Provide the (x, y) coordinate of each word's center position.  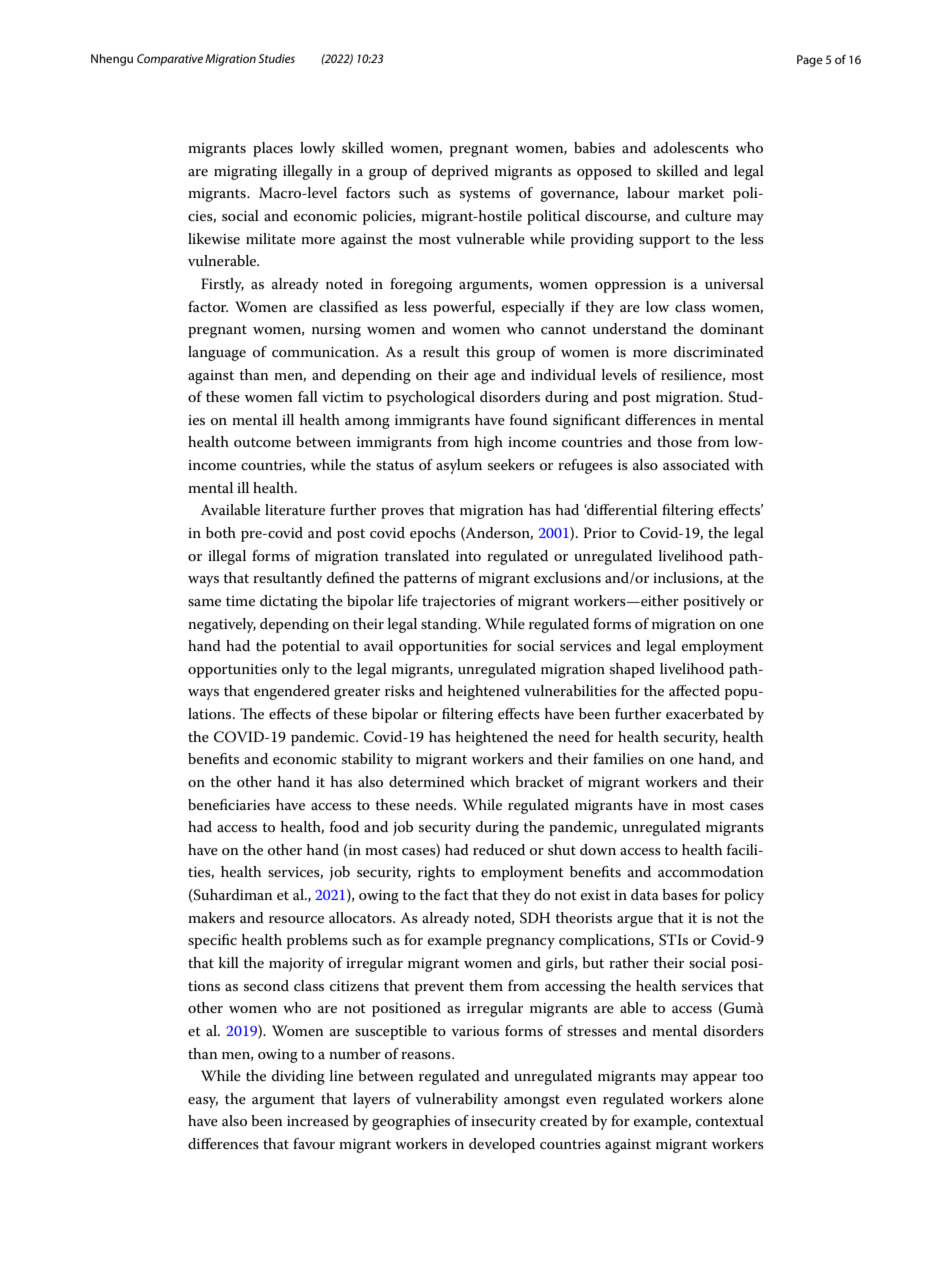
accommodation (711, 871)
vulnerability (456, 1100)
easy (203, 1102)
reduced (499, 849)
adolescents (691, 147)
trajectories (459, 603)
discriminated (719, 351)
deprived (460, 172)
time (240, 601)
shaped (632, 670)
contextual (730, 1120)
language (217, 353)
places (273, 149)
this (478, 351)
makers (211, 917)
